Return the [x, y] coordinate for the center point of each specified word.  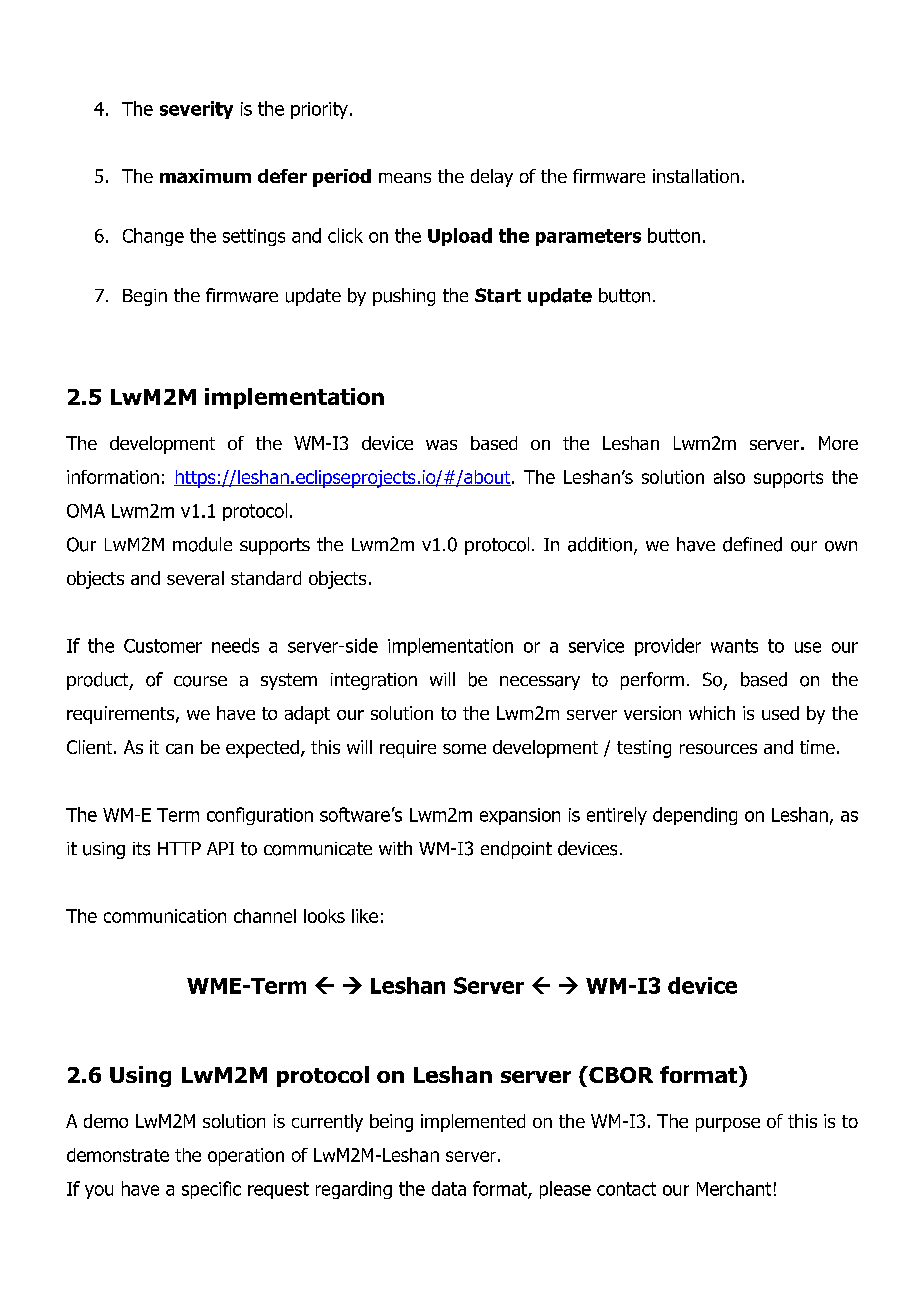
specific [211, 1190]
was [441, 445]
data [449, 1188]
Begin [145, 297]
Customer [163, 646]
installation [696, 176]
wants [734, 646]
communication [165, 916]
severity [196, 110]
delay [492, 178]
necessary [540, 683]
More [838, 443]
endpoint [516, 850]
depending [695, 816]
